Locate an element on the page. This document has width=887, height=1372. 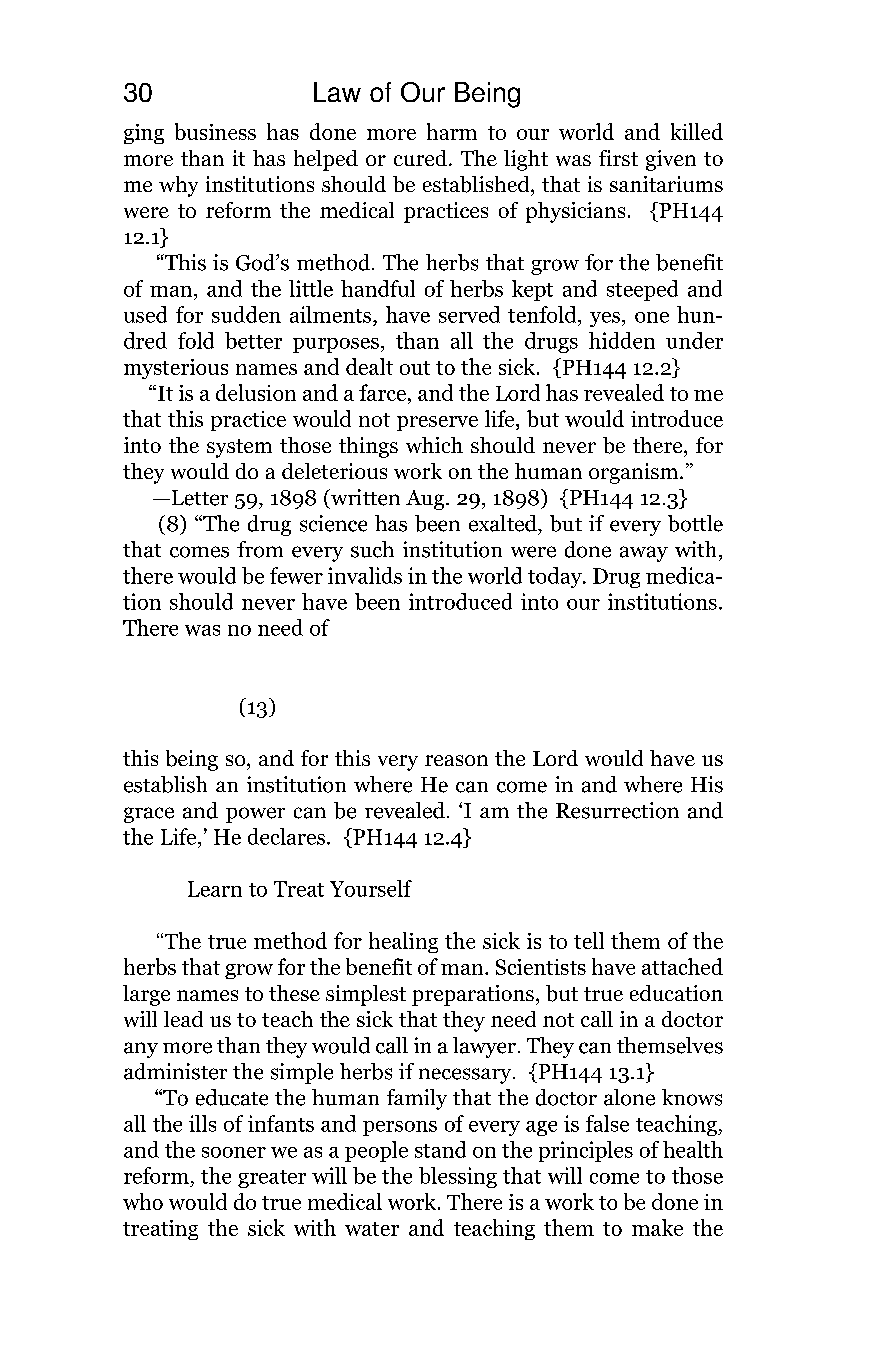
business is located at coordinates (215, 131).
